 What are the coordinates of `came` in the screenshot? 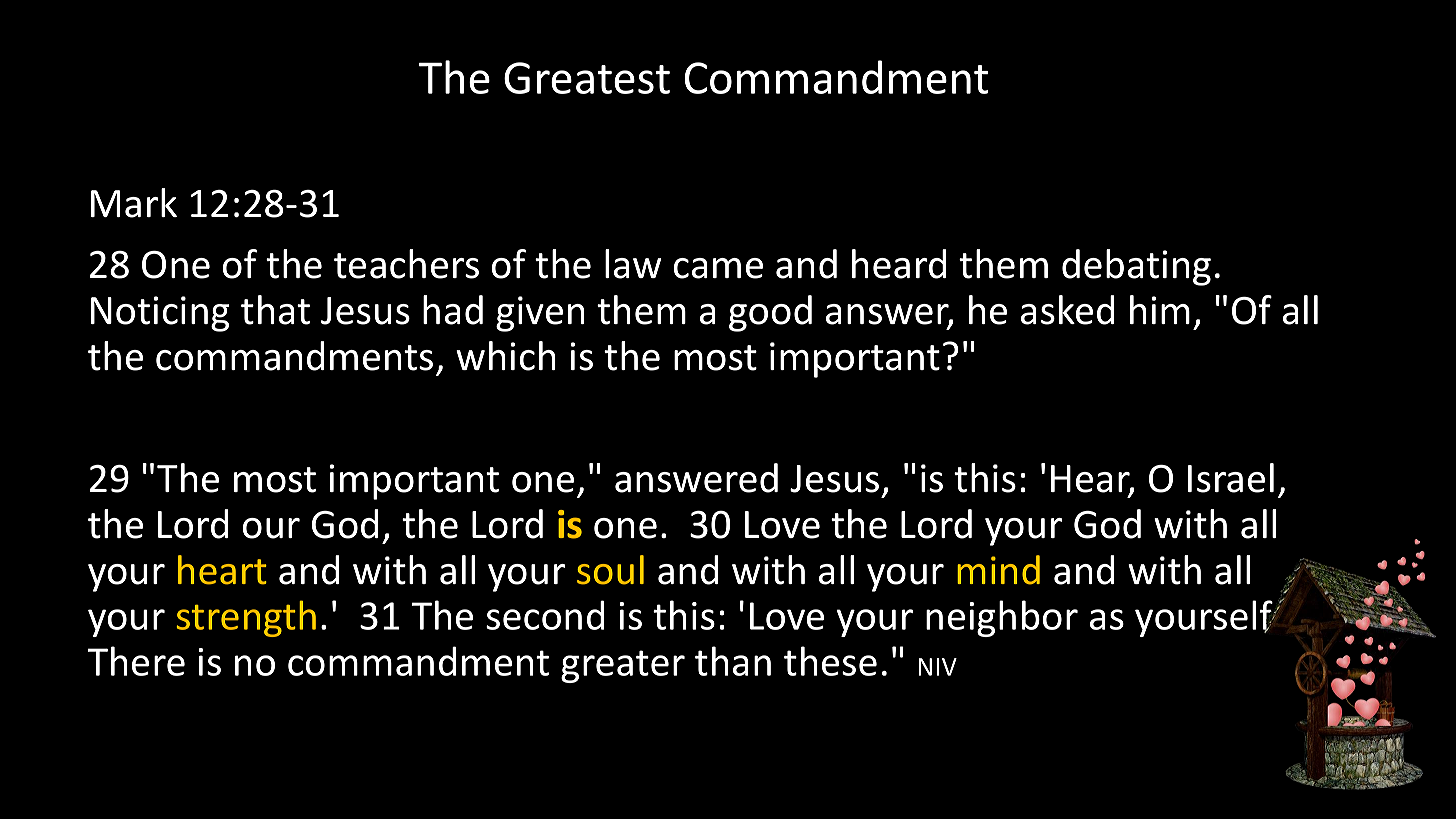 It's located at (718, 268).
